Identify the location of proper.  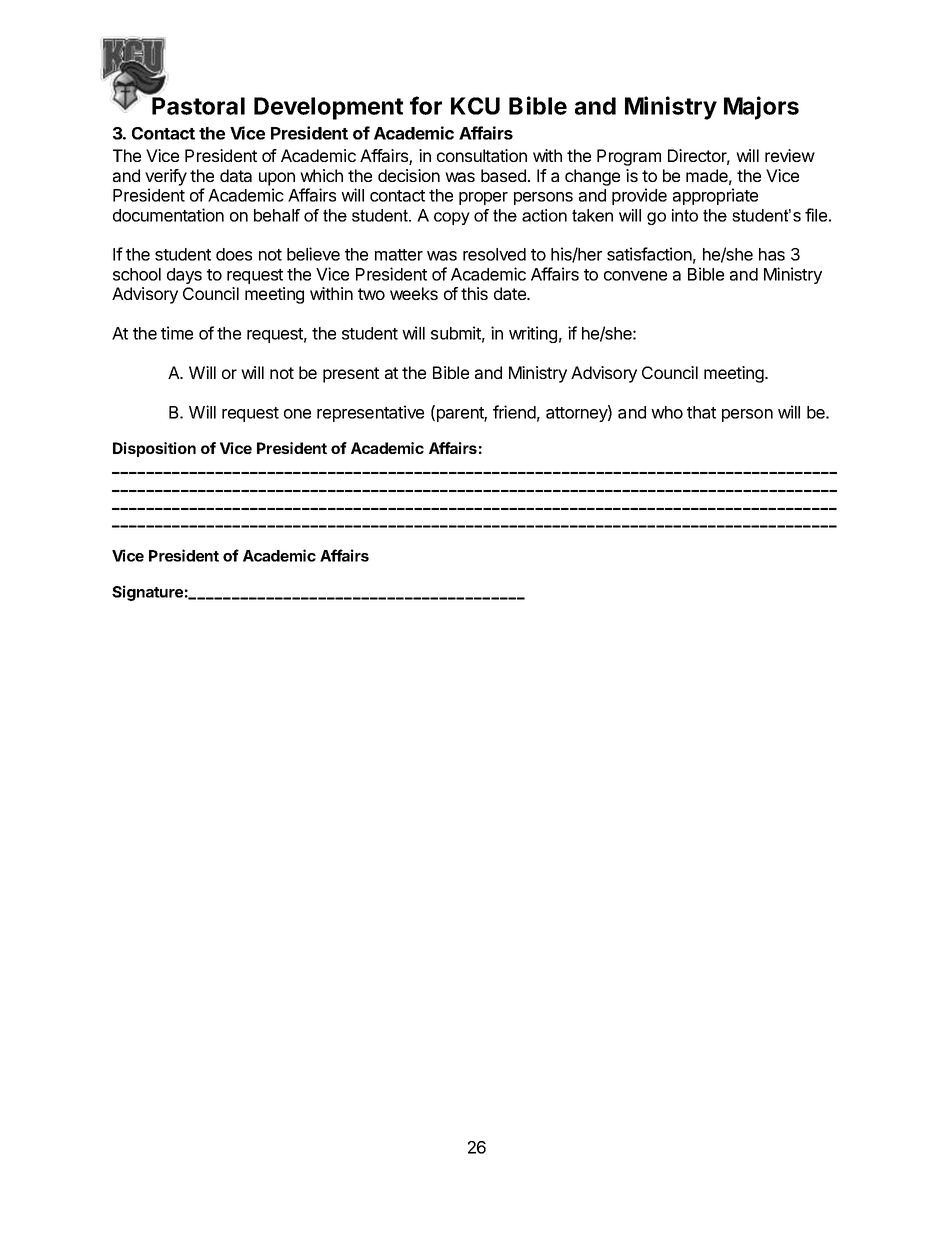
(483, 198).
